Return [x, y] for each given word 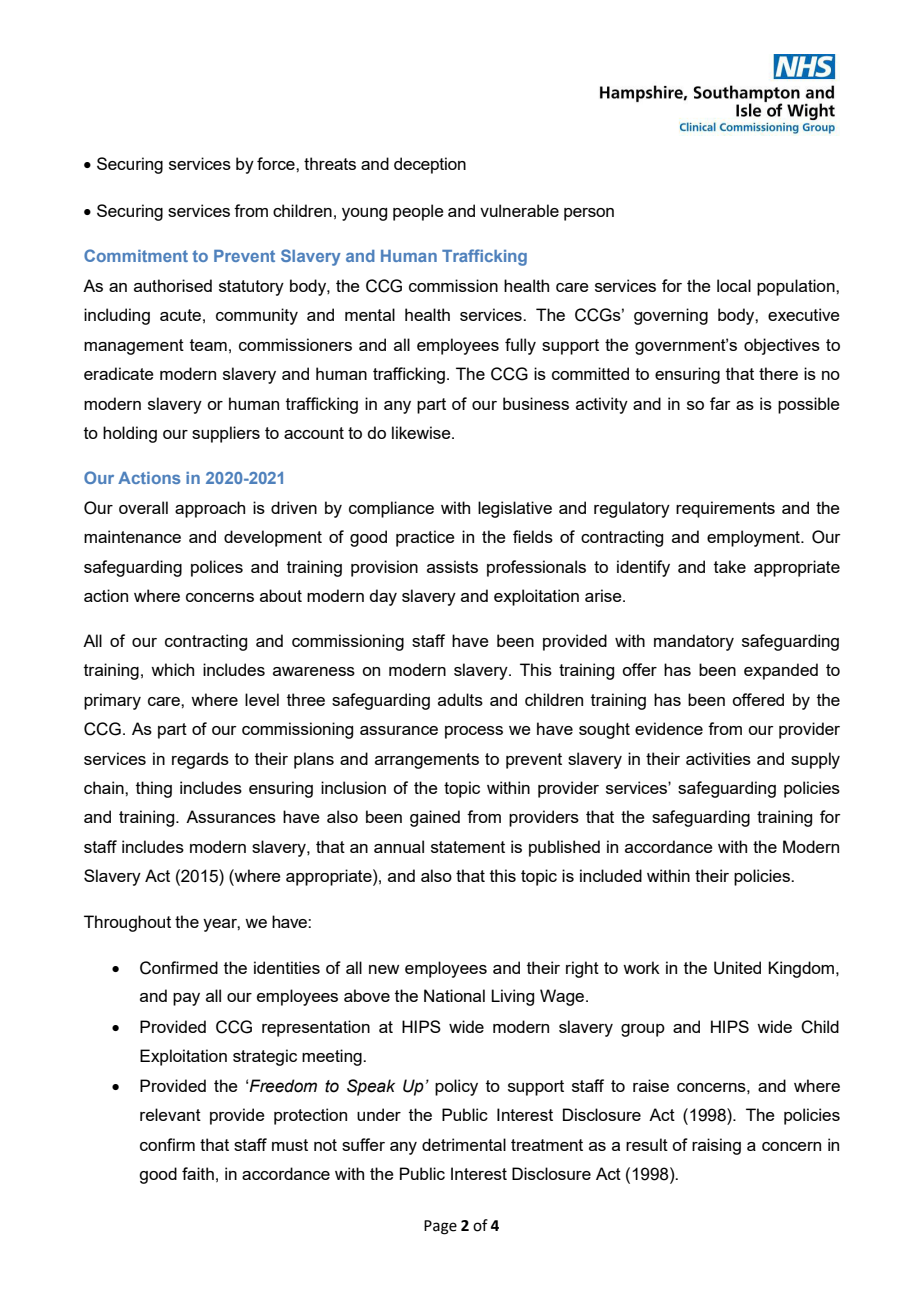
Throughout [127, 923]
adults [460, 699]
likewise [422, 432]
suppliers [226, 434]
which [172, 669]
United [737, 968]
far [720, 403]
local [734, 285]
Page [440, 1227]
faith [198, 1173]
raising [716, 1146]
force [277, 163]
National [454, 995]
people [418, 212]
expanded [781, 671]
